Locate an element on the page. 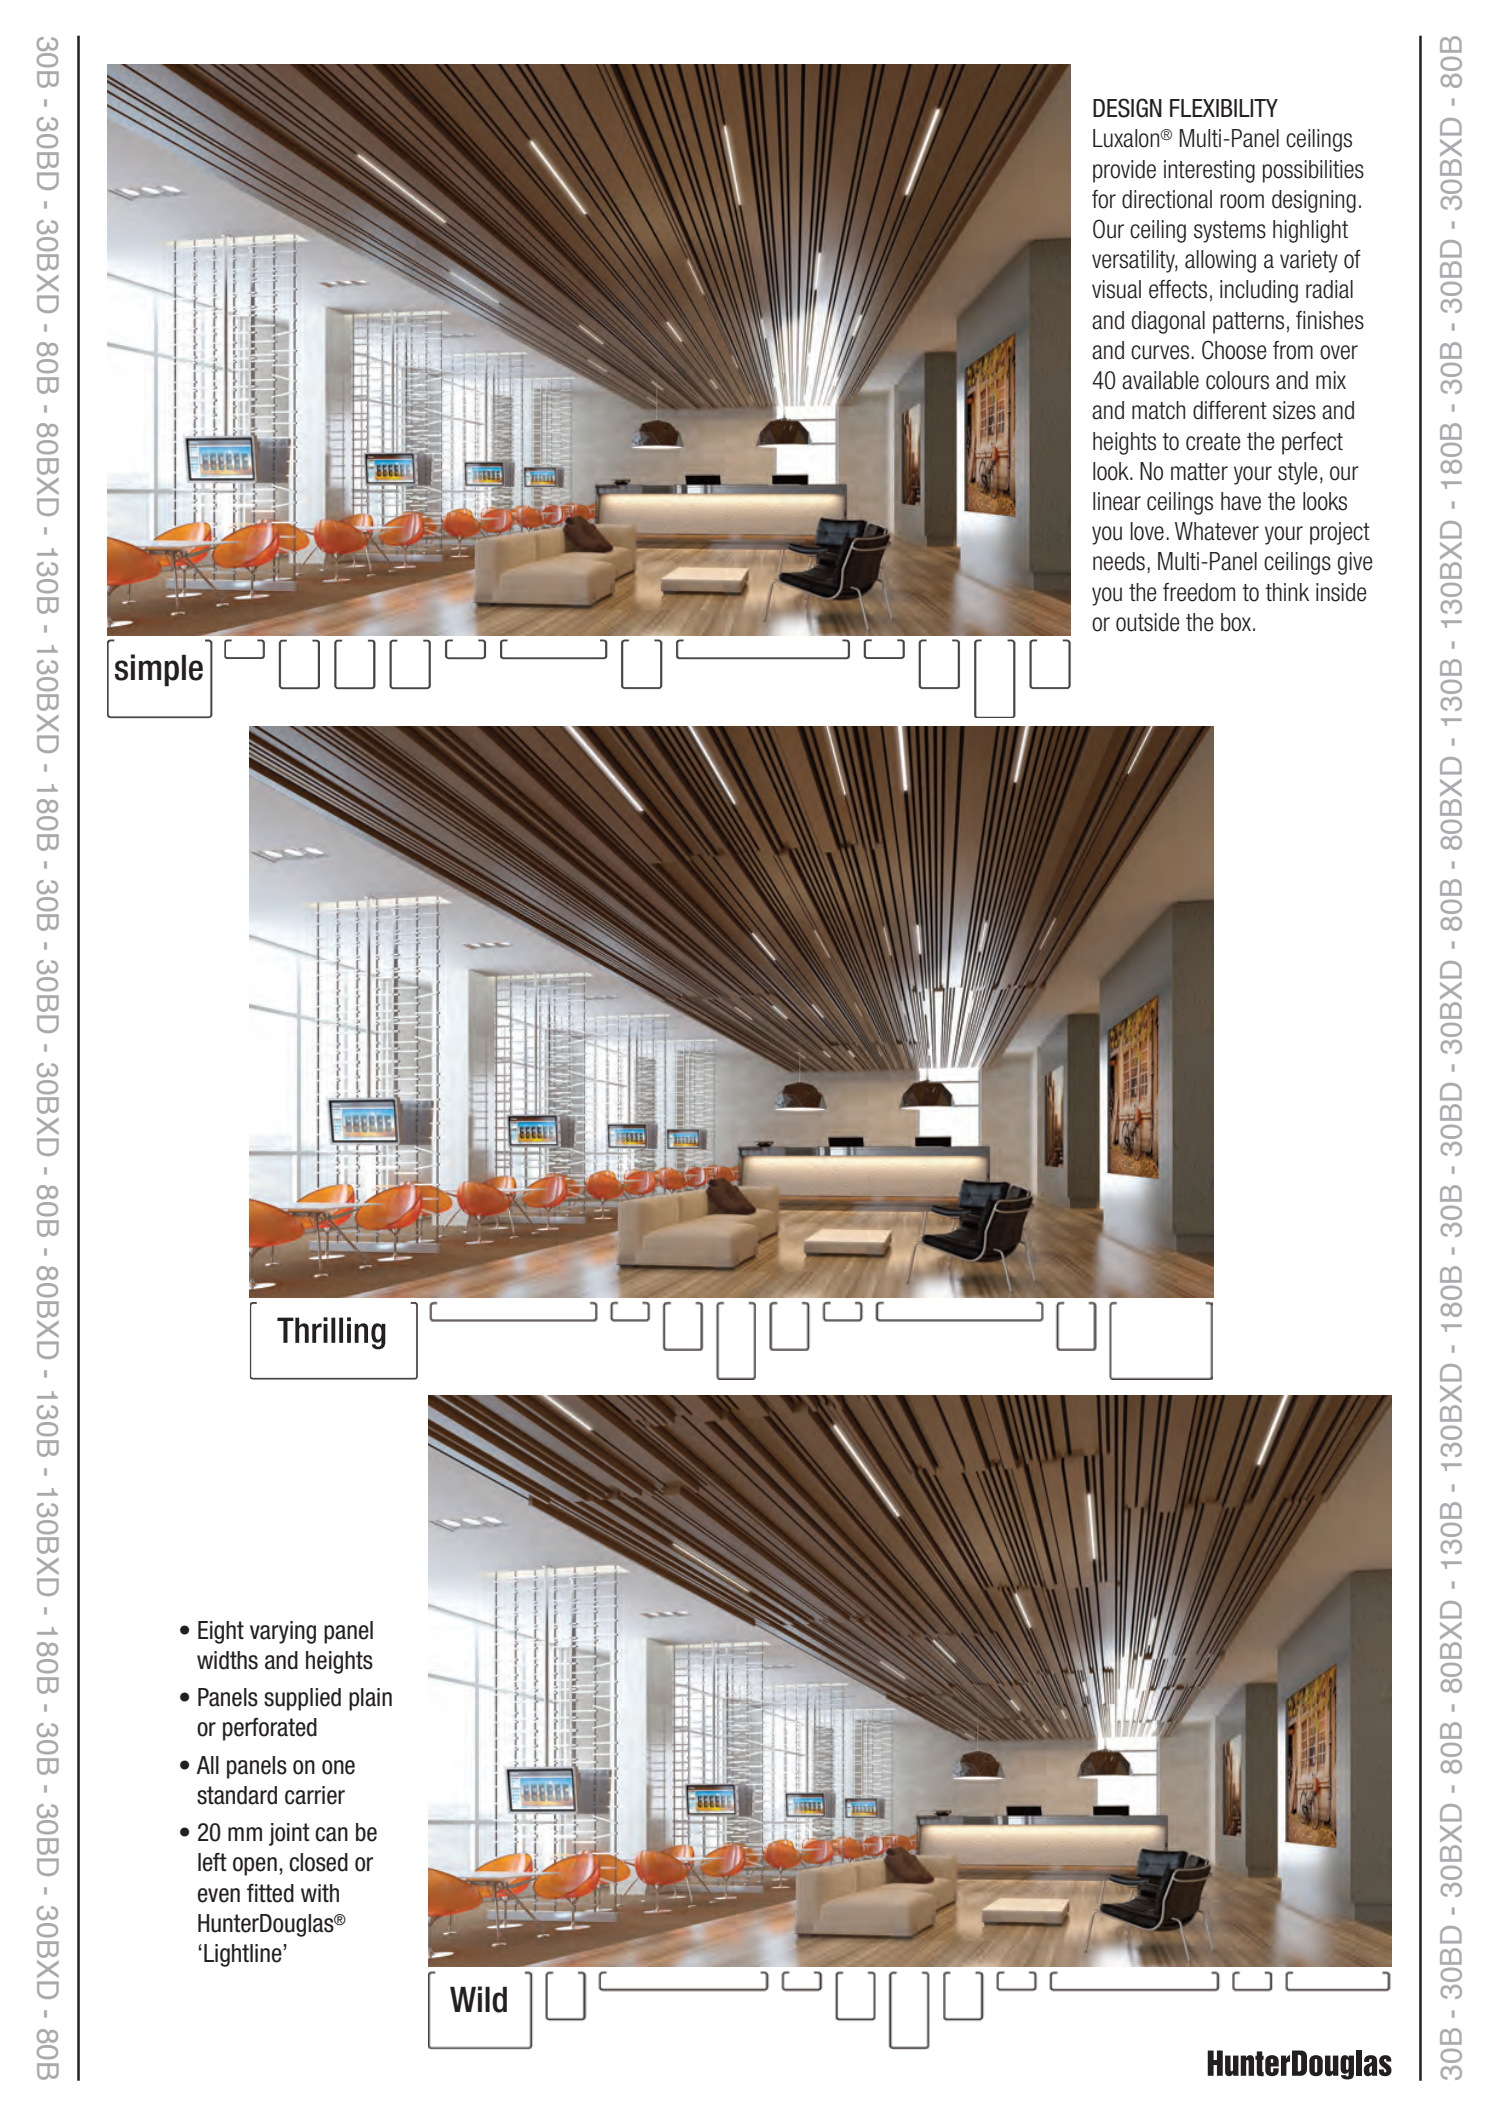  interesting is located at coordinates (1209, 171).
